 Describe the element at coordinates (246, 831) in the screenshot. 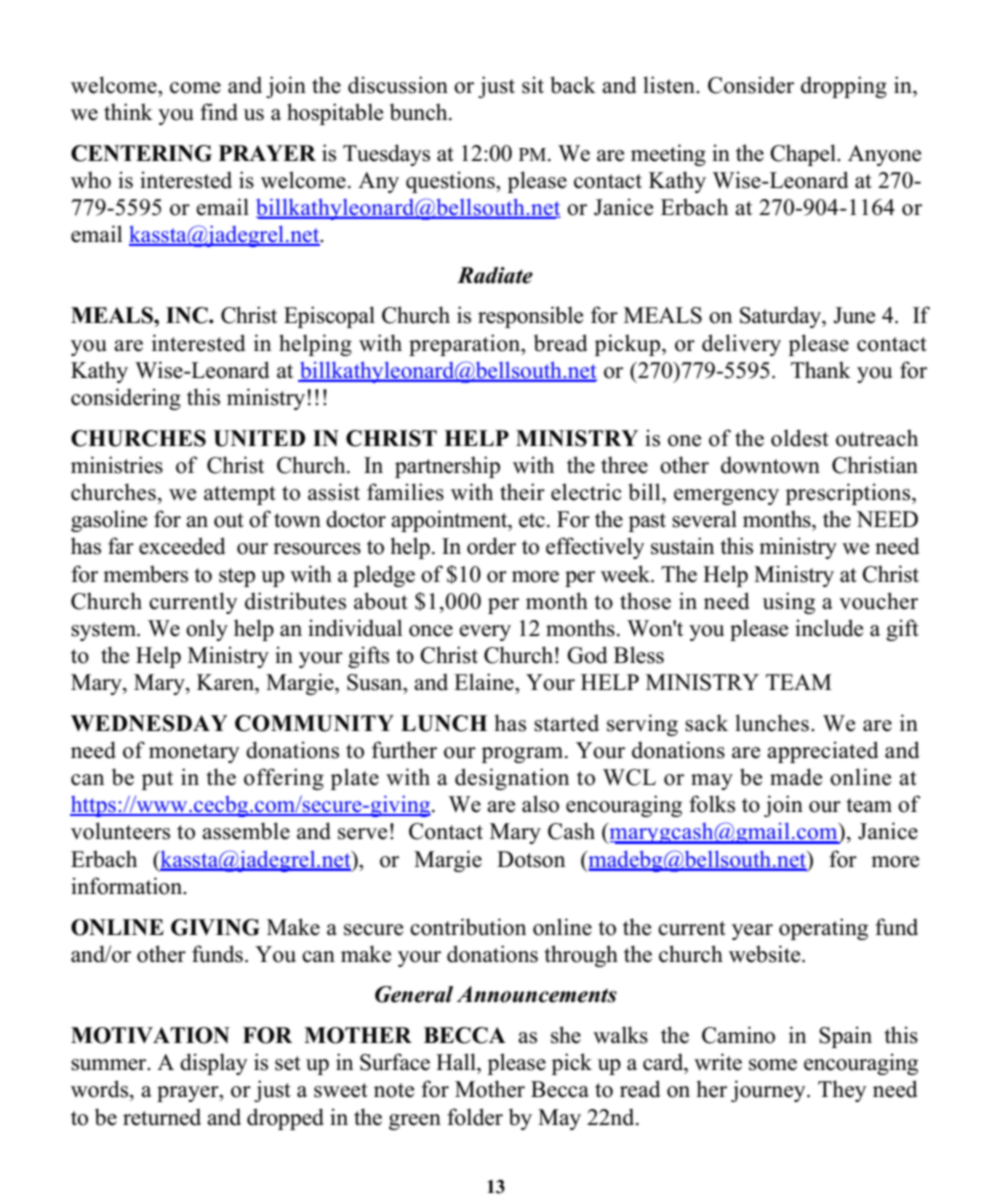

I see `assemble` at that location.
